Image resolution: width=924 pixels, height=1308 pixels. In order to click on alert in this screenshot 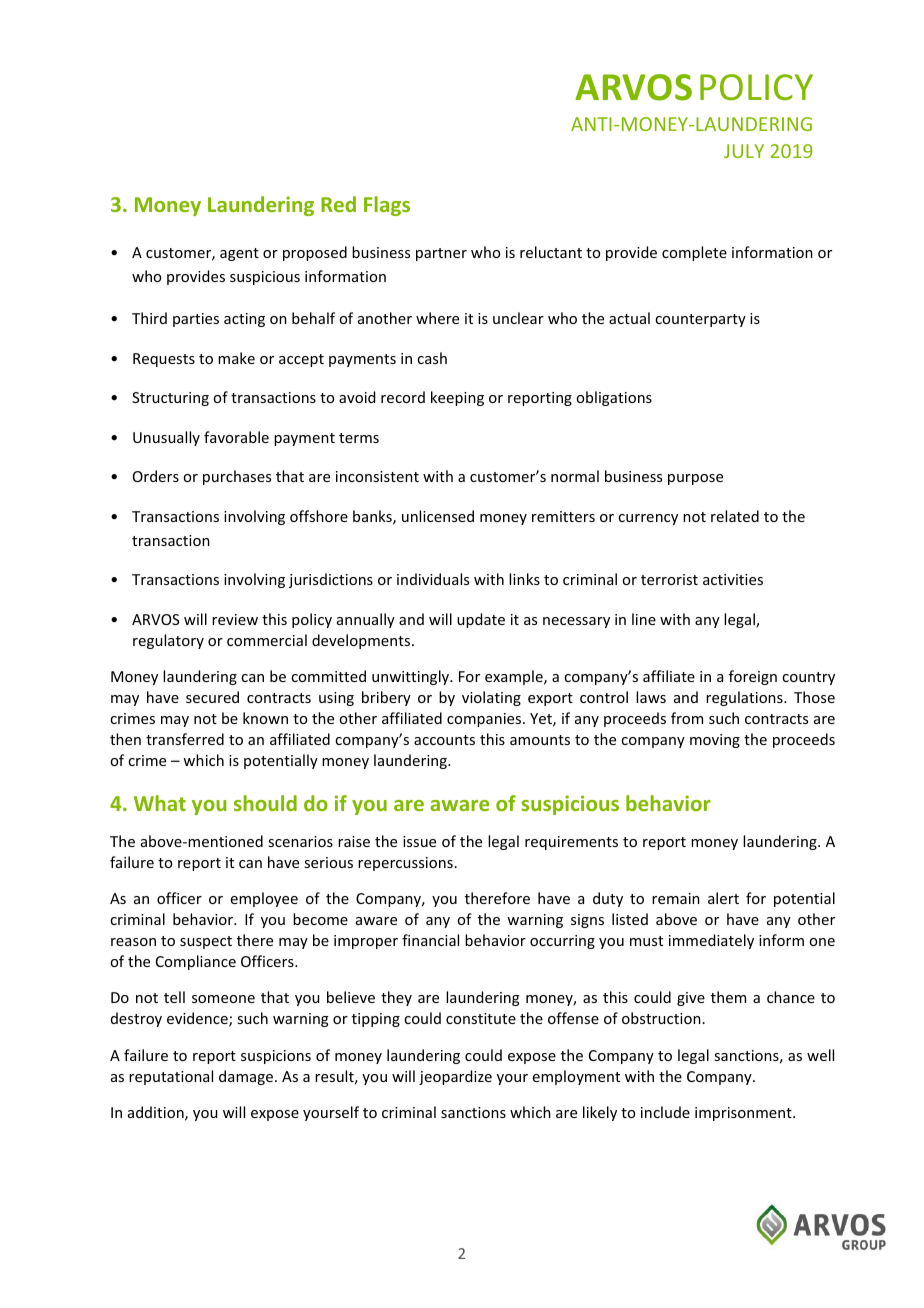, I will do `click(723, 898)`.
